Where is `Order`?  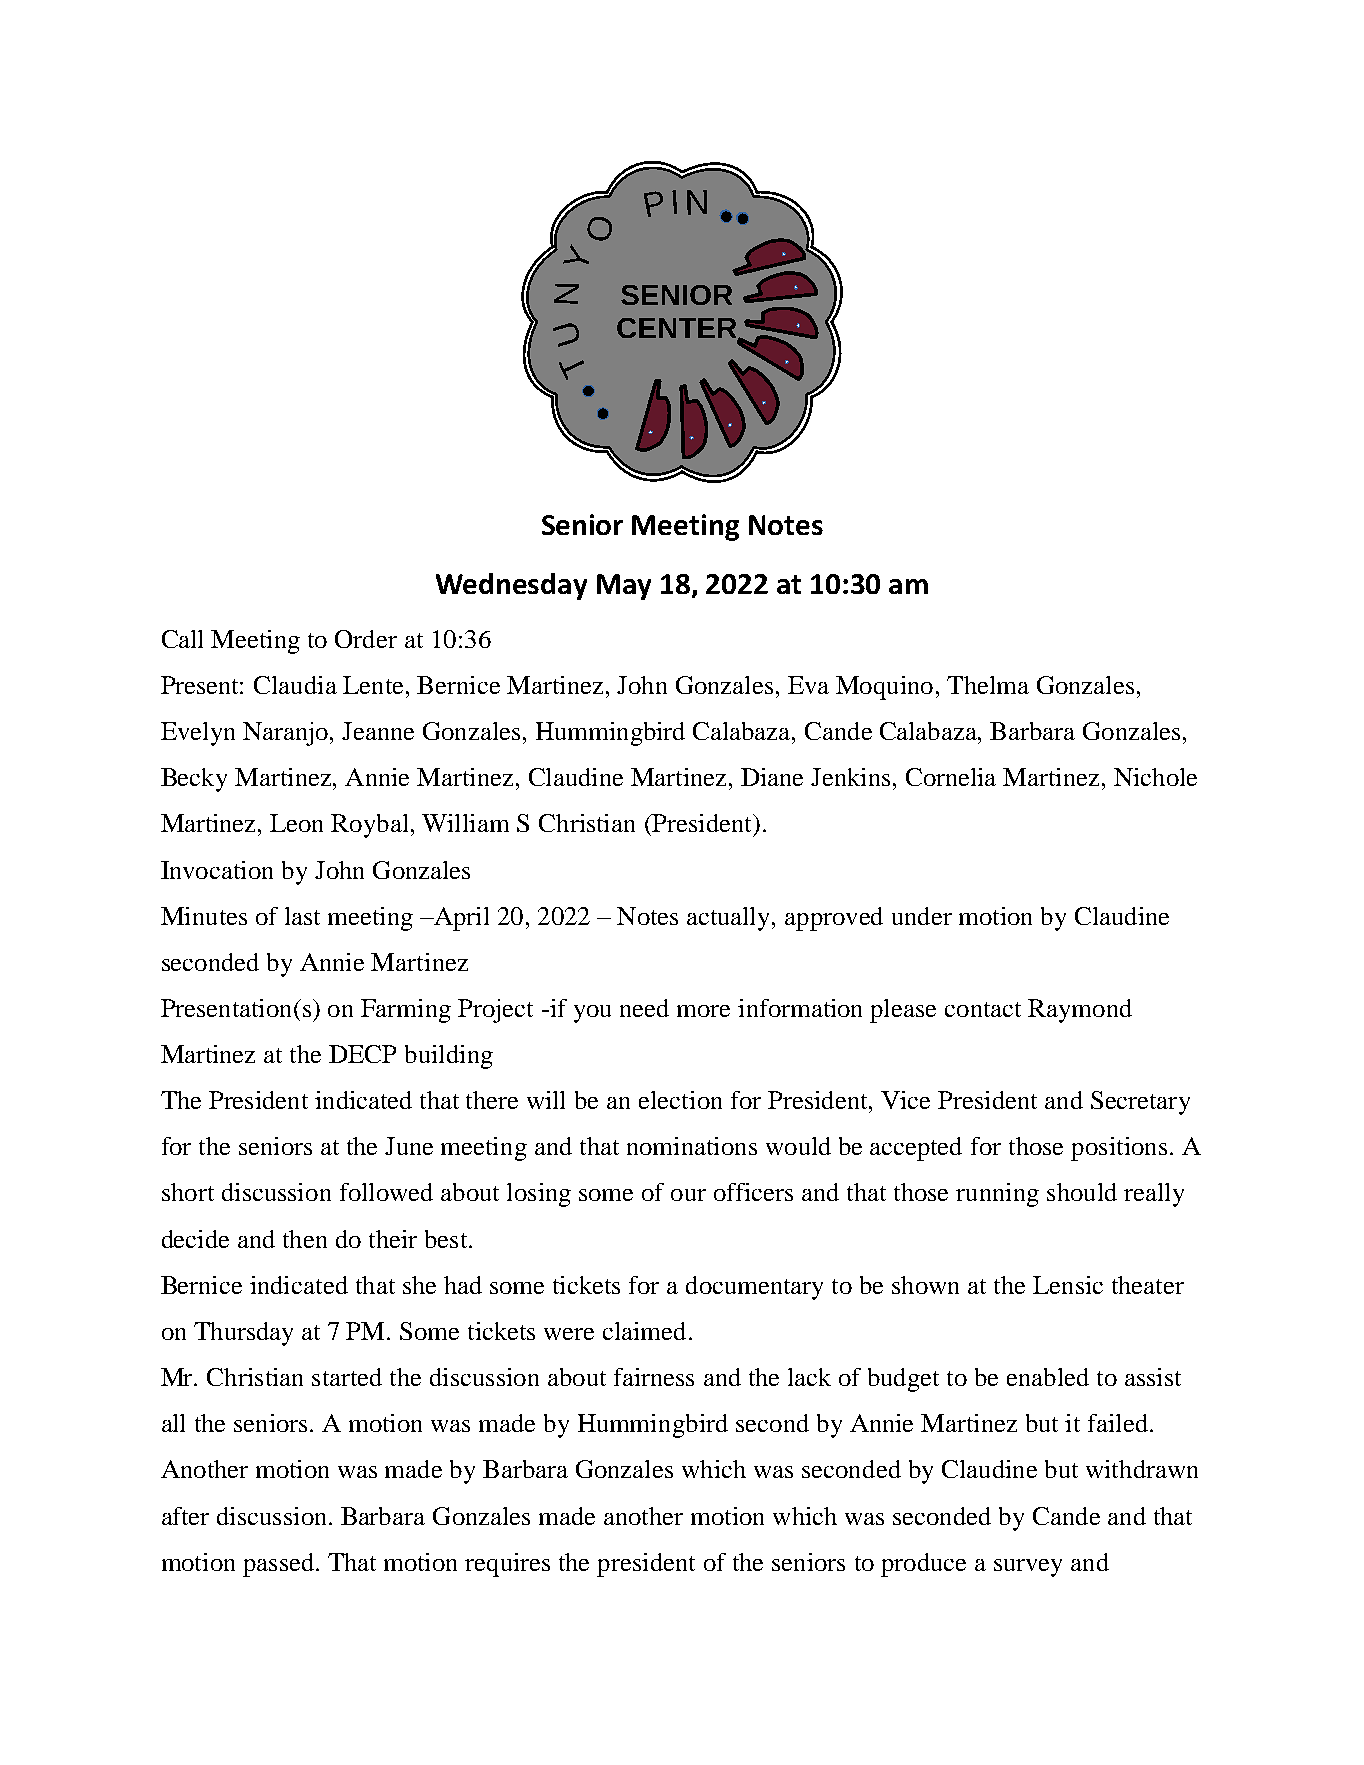 Order is located at coordinates (366, 639).
